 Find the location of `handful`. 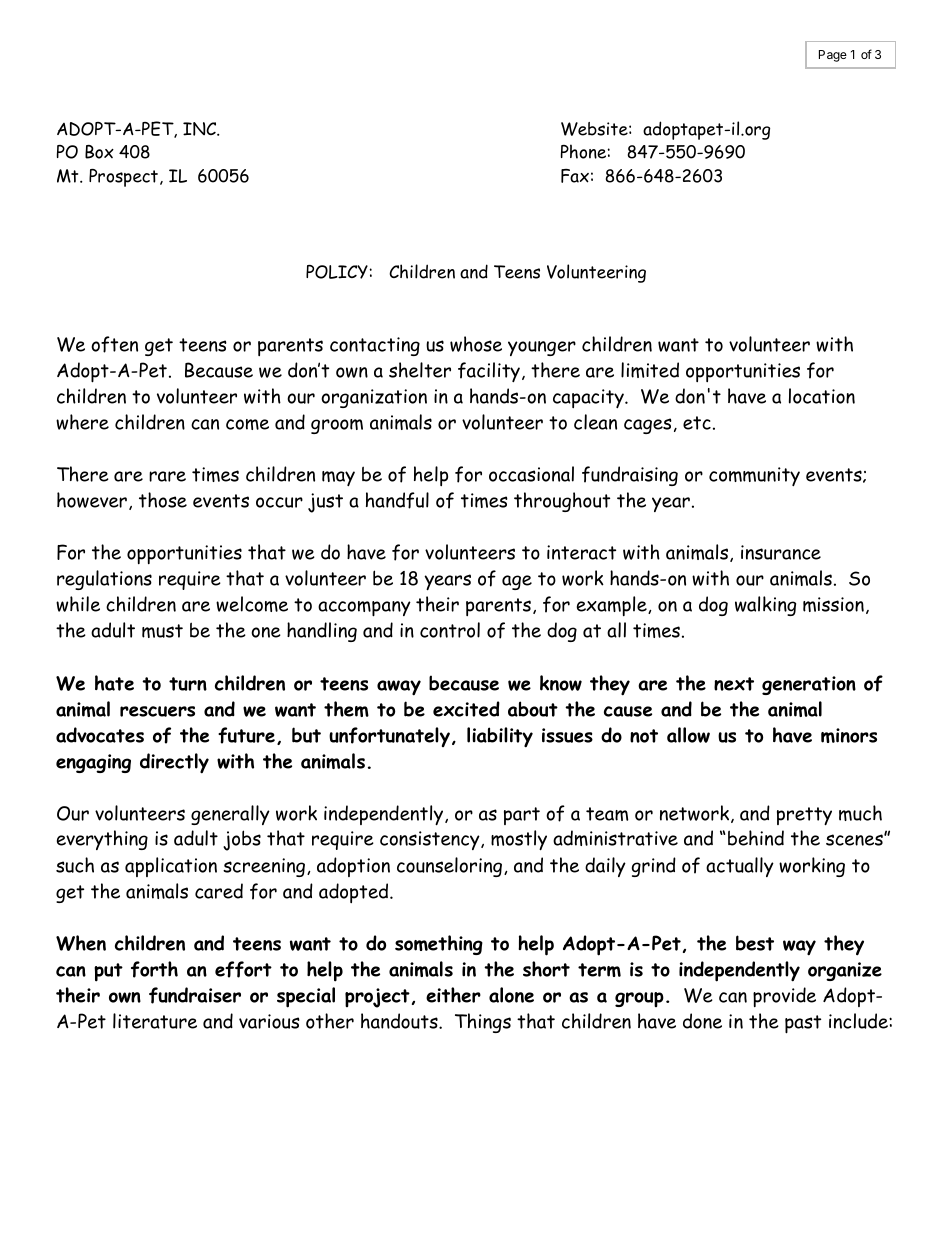

handful is located at coordinates (397, 500).
